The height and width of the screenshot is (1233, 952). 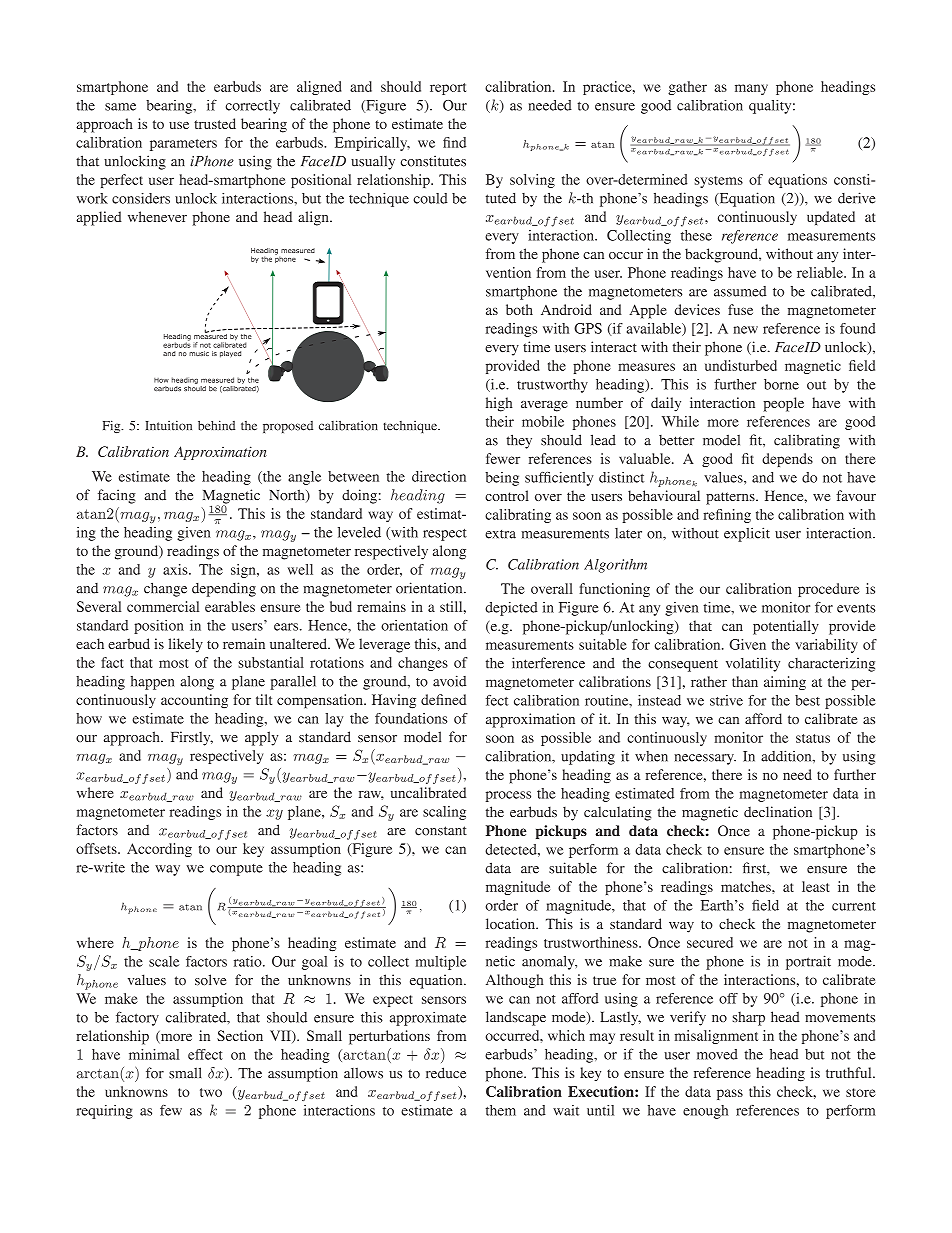 I want to click on many, so click(x=751, y=89).
